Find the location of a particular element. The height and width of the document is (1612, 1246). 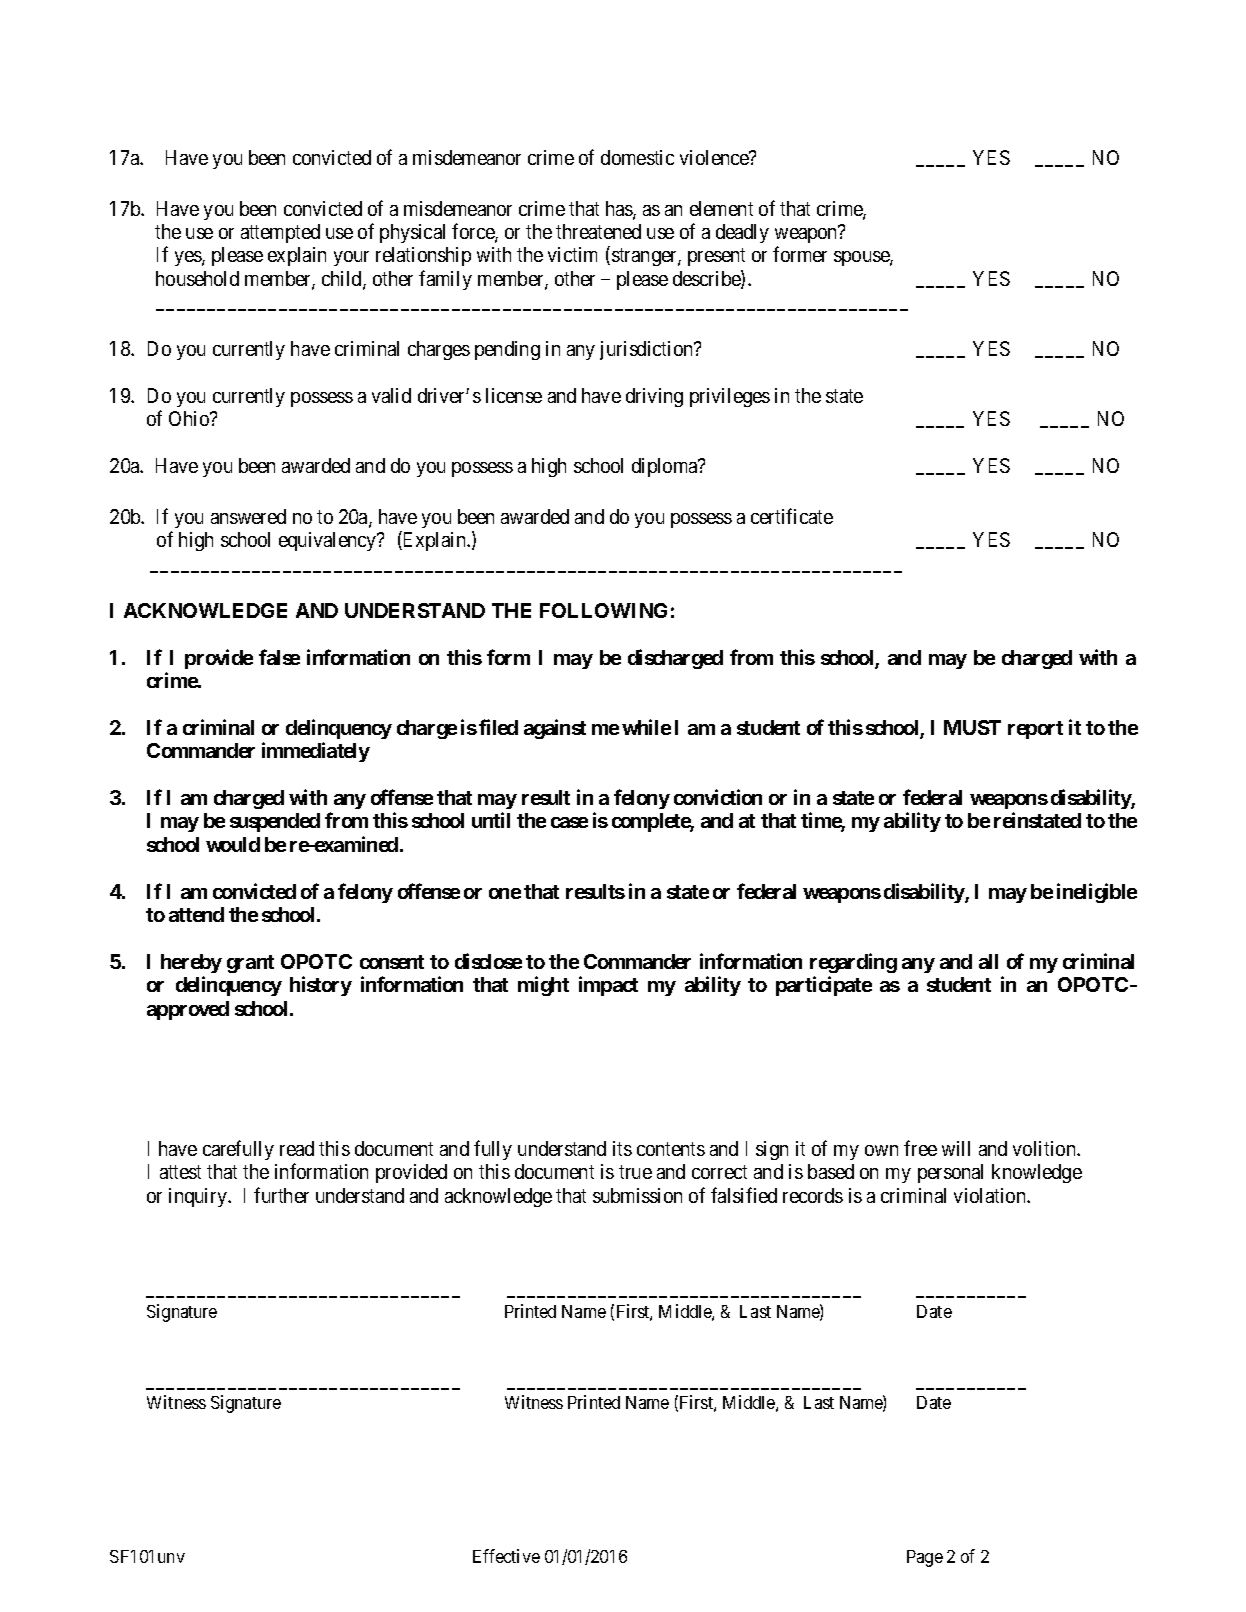

personal is located at coordinates (950, 1173).
